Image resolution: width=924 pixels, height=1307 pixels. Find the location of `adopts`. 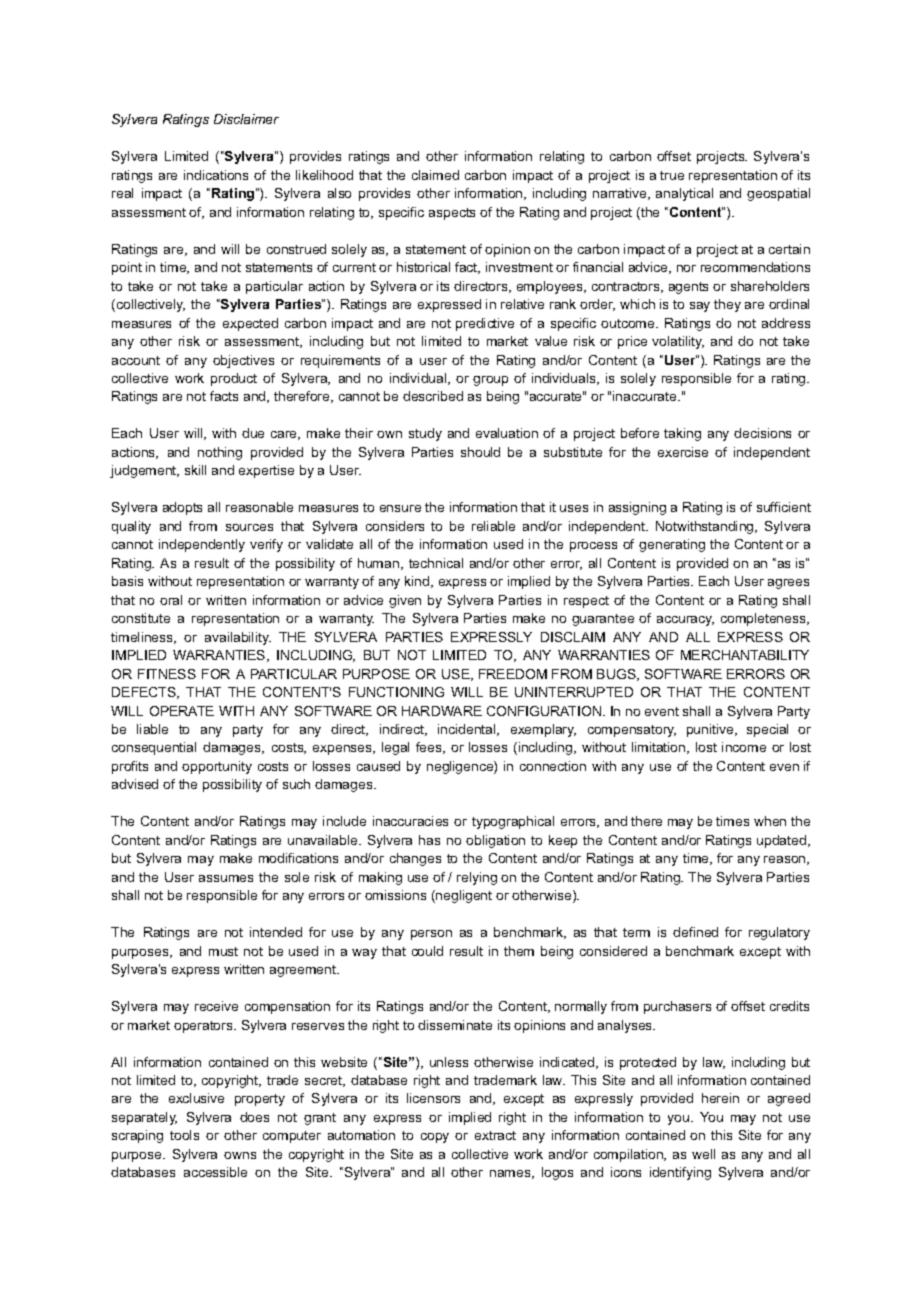

adopts is located at coordinates (182, 508).
